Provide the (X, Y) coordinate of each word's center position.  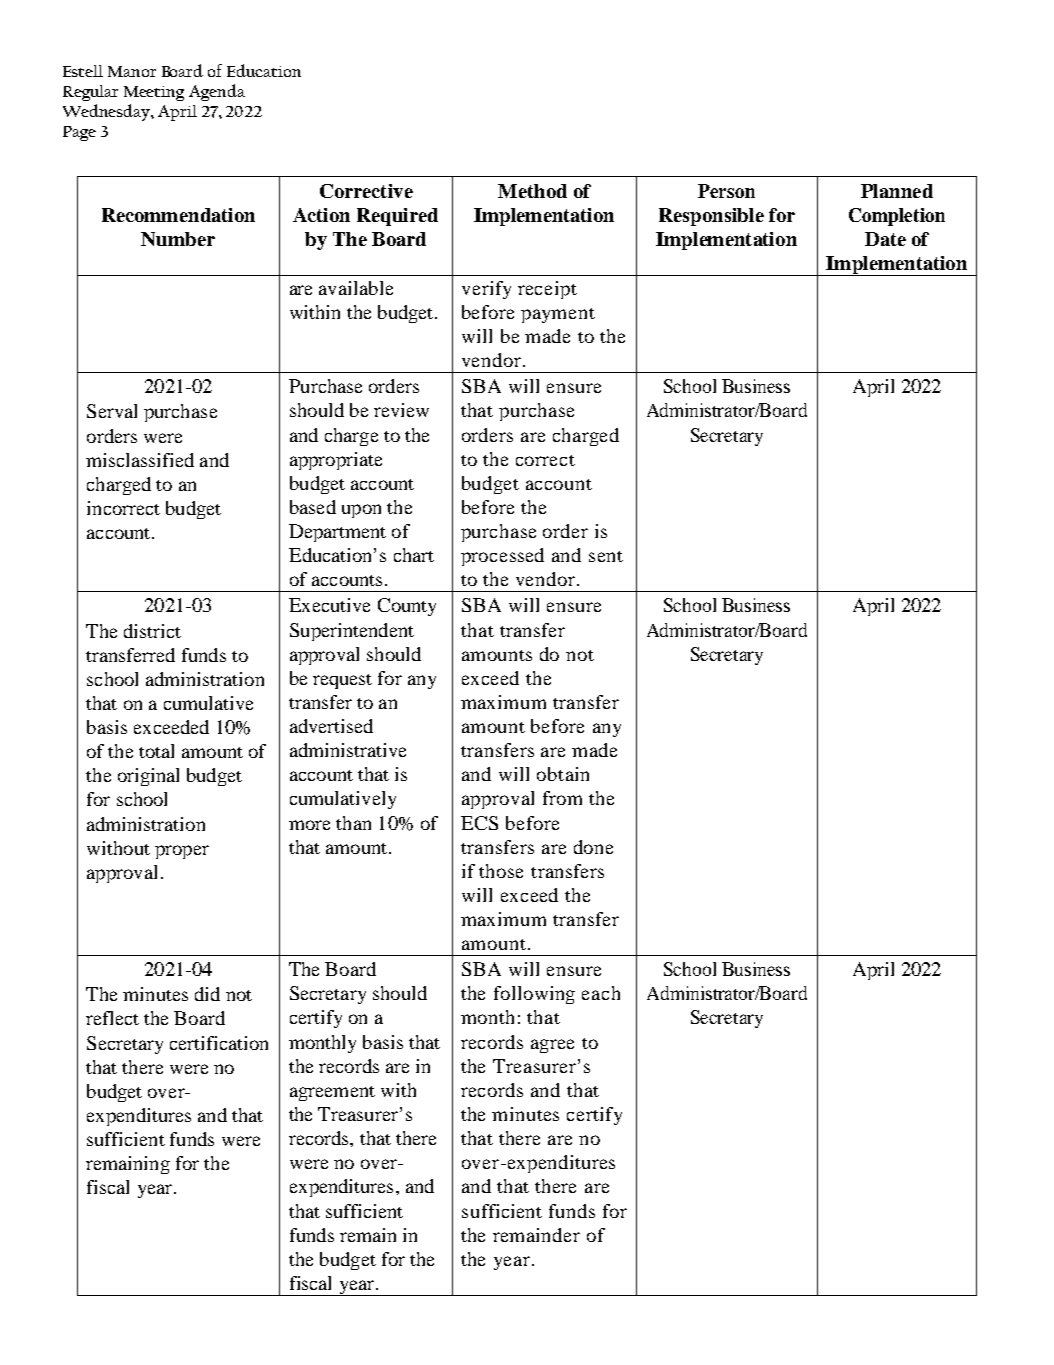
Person (726, 191)
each (601, 993)
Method (532, 191)
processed (502, 557)
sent (606, 556)
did (207, 994)
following (534, 995)
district (152, 631)
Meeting (154, 93)
